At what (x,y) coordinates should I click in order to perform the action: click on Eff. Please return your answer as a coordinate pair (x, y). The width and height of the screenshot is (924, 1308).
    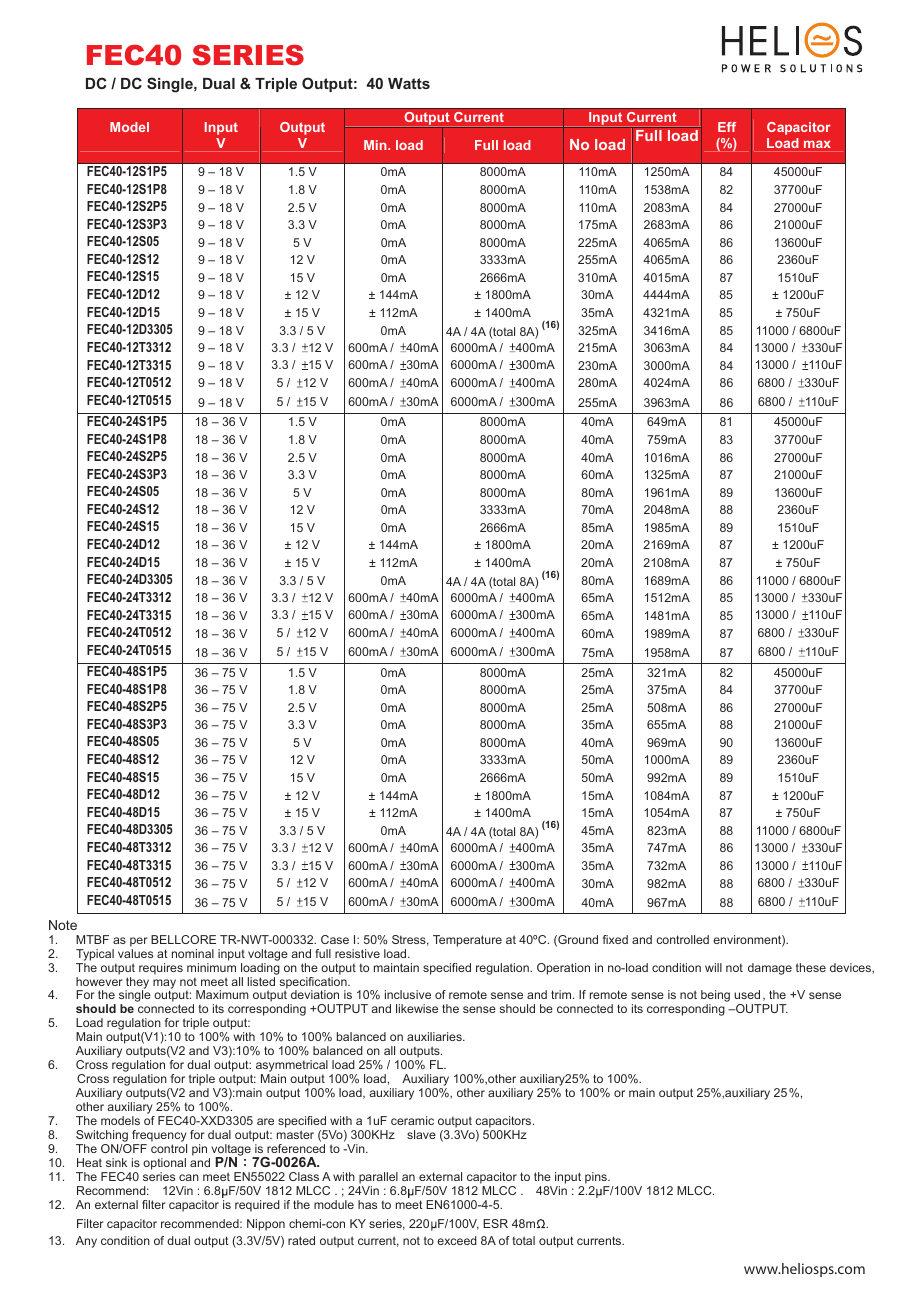
    Looking at the image, I should click on (727, 127).
